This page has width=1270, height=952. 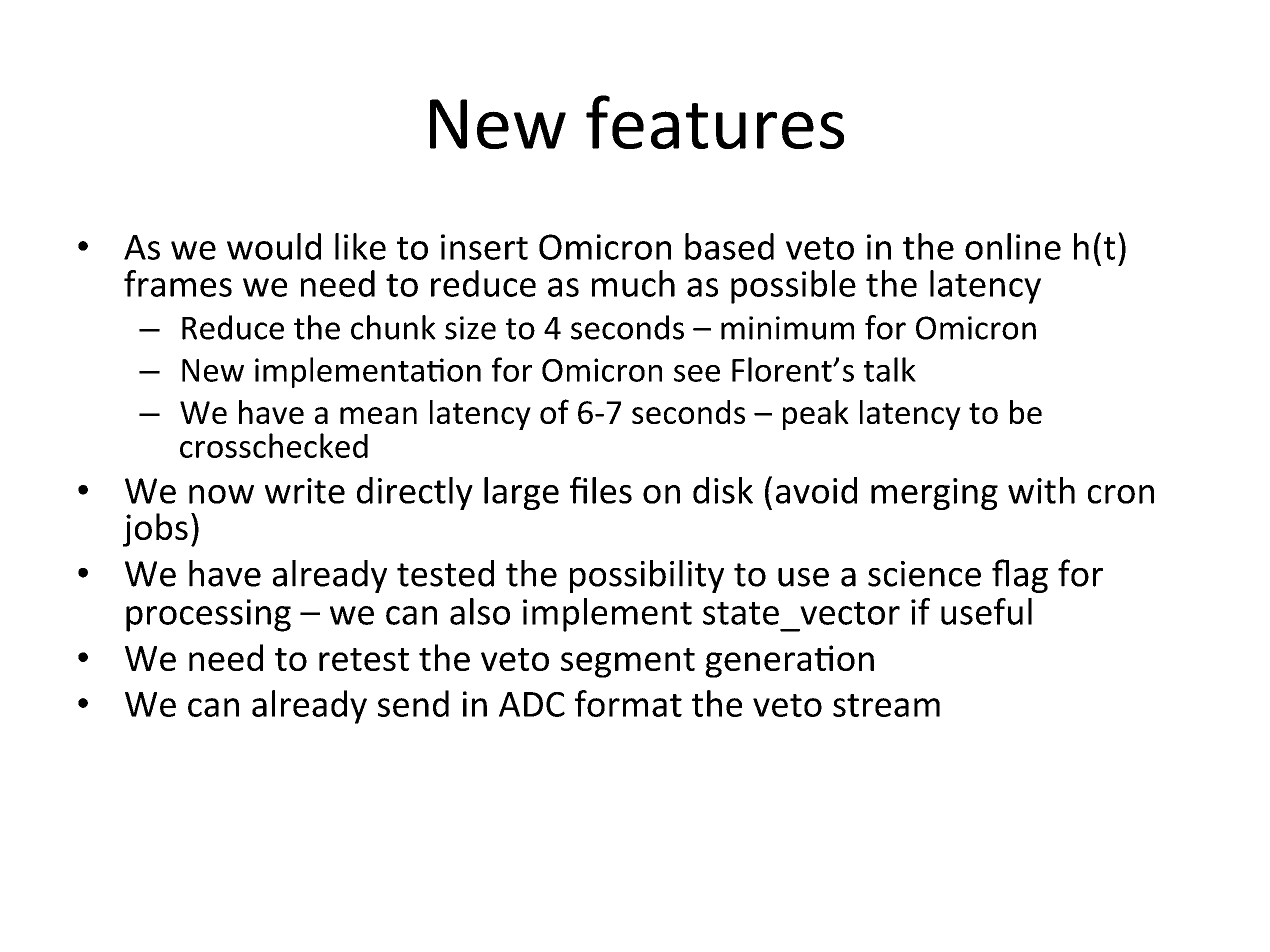 I want to click on stream, so click(x=886, y=705).
